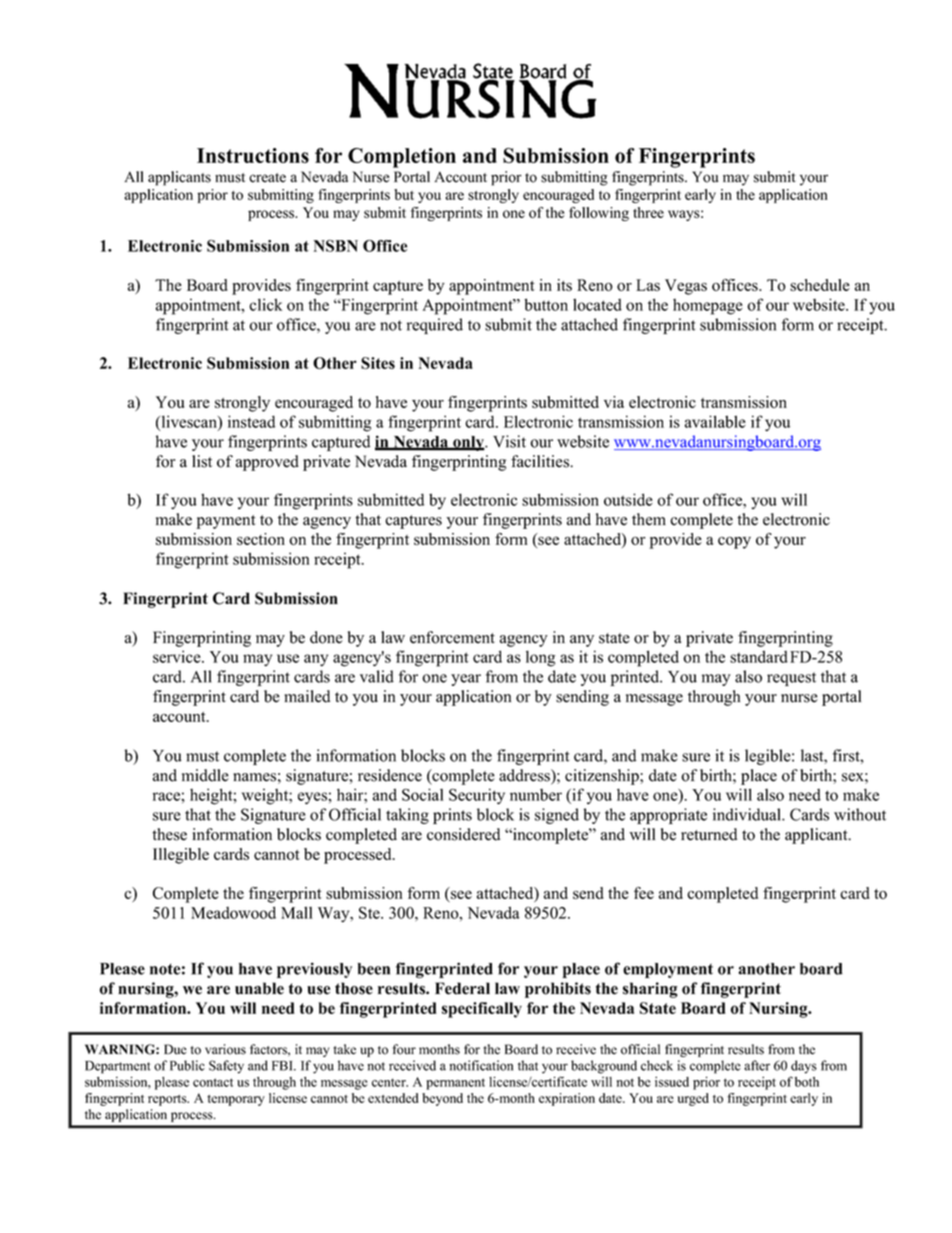  I want to click on year, so click(466, 680).
